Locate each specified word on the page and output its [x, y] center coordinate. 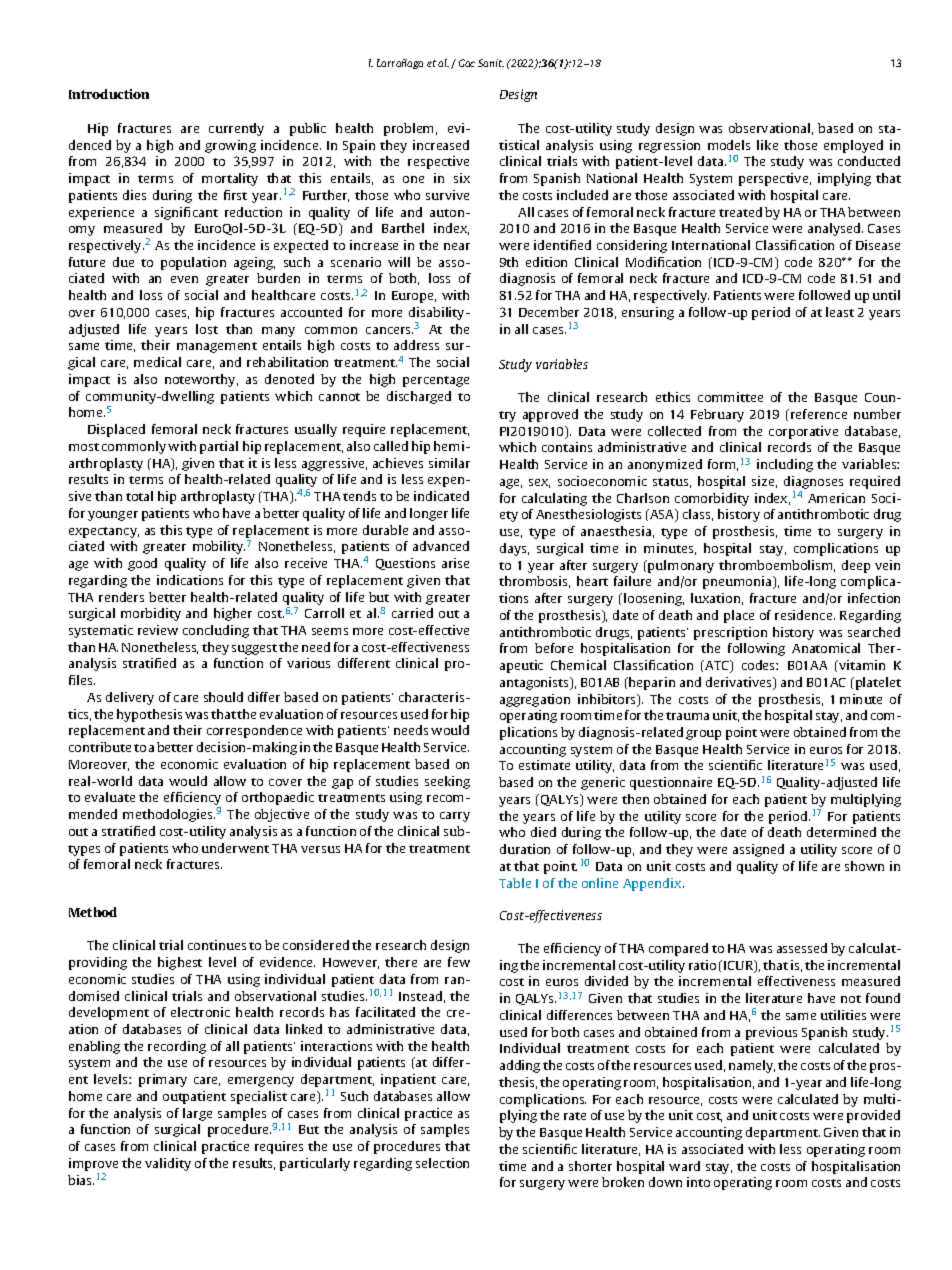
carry [455, 817]
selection [442, 1163]
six [462, 178]
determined [841, 832]
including [785, 465]
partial [219, 447]
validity [168, 1164]
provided [873, 1116]
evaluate [110, 797]
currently [236, 129]
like [767, 145]
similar [449, 463]
